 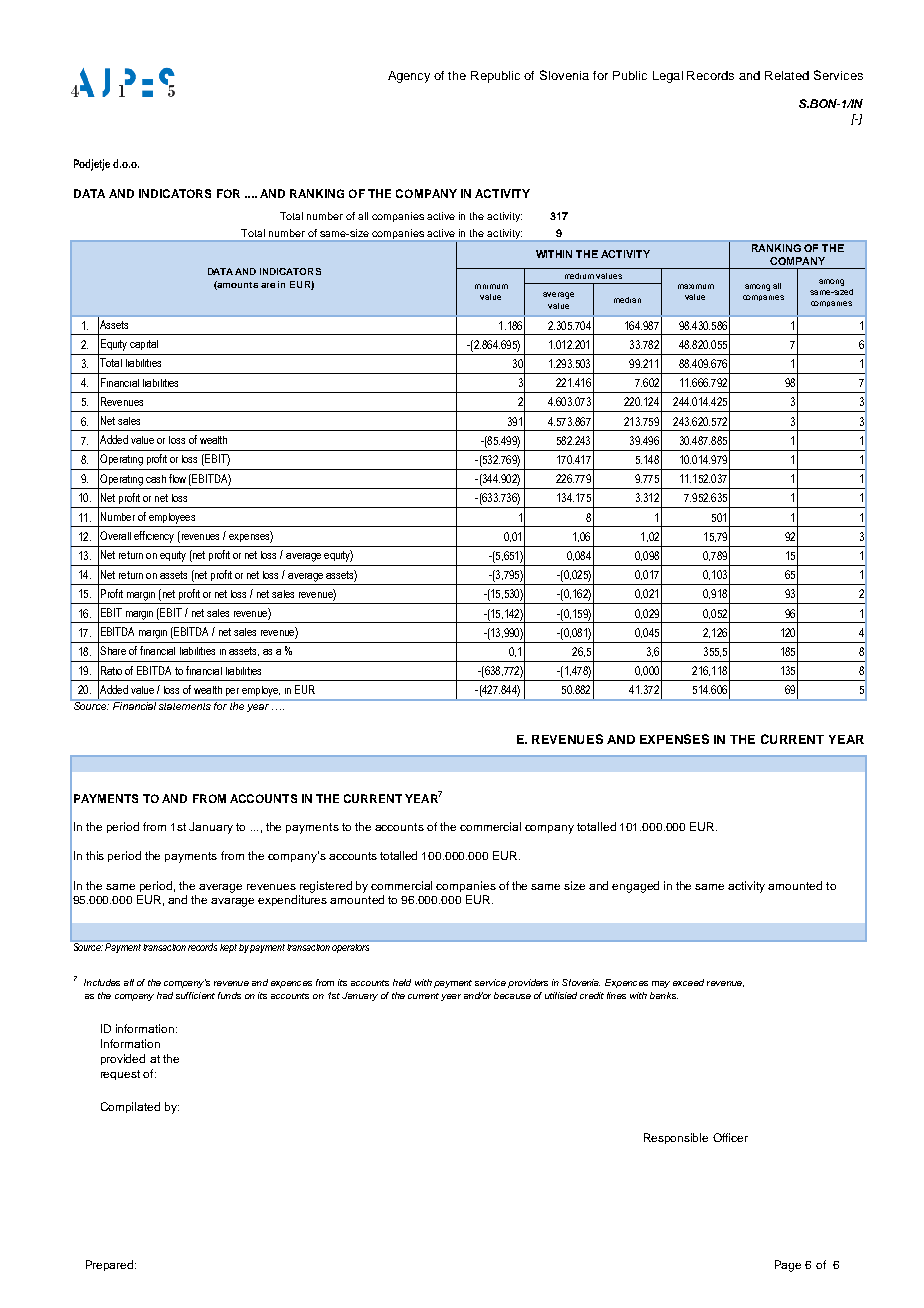 What do you see at coordinates (409, 77) in the page?
I see `Agency` at bounding box center [409, 77].
